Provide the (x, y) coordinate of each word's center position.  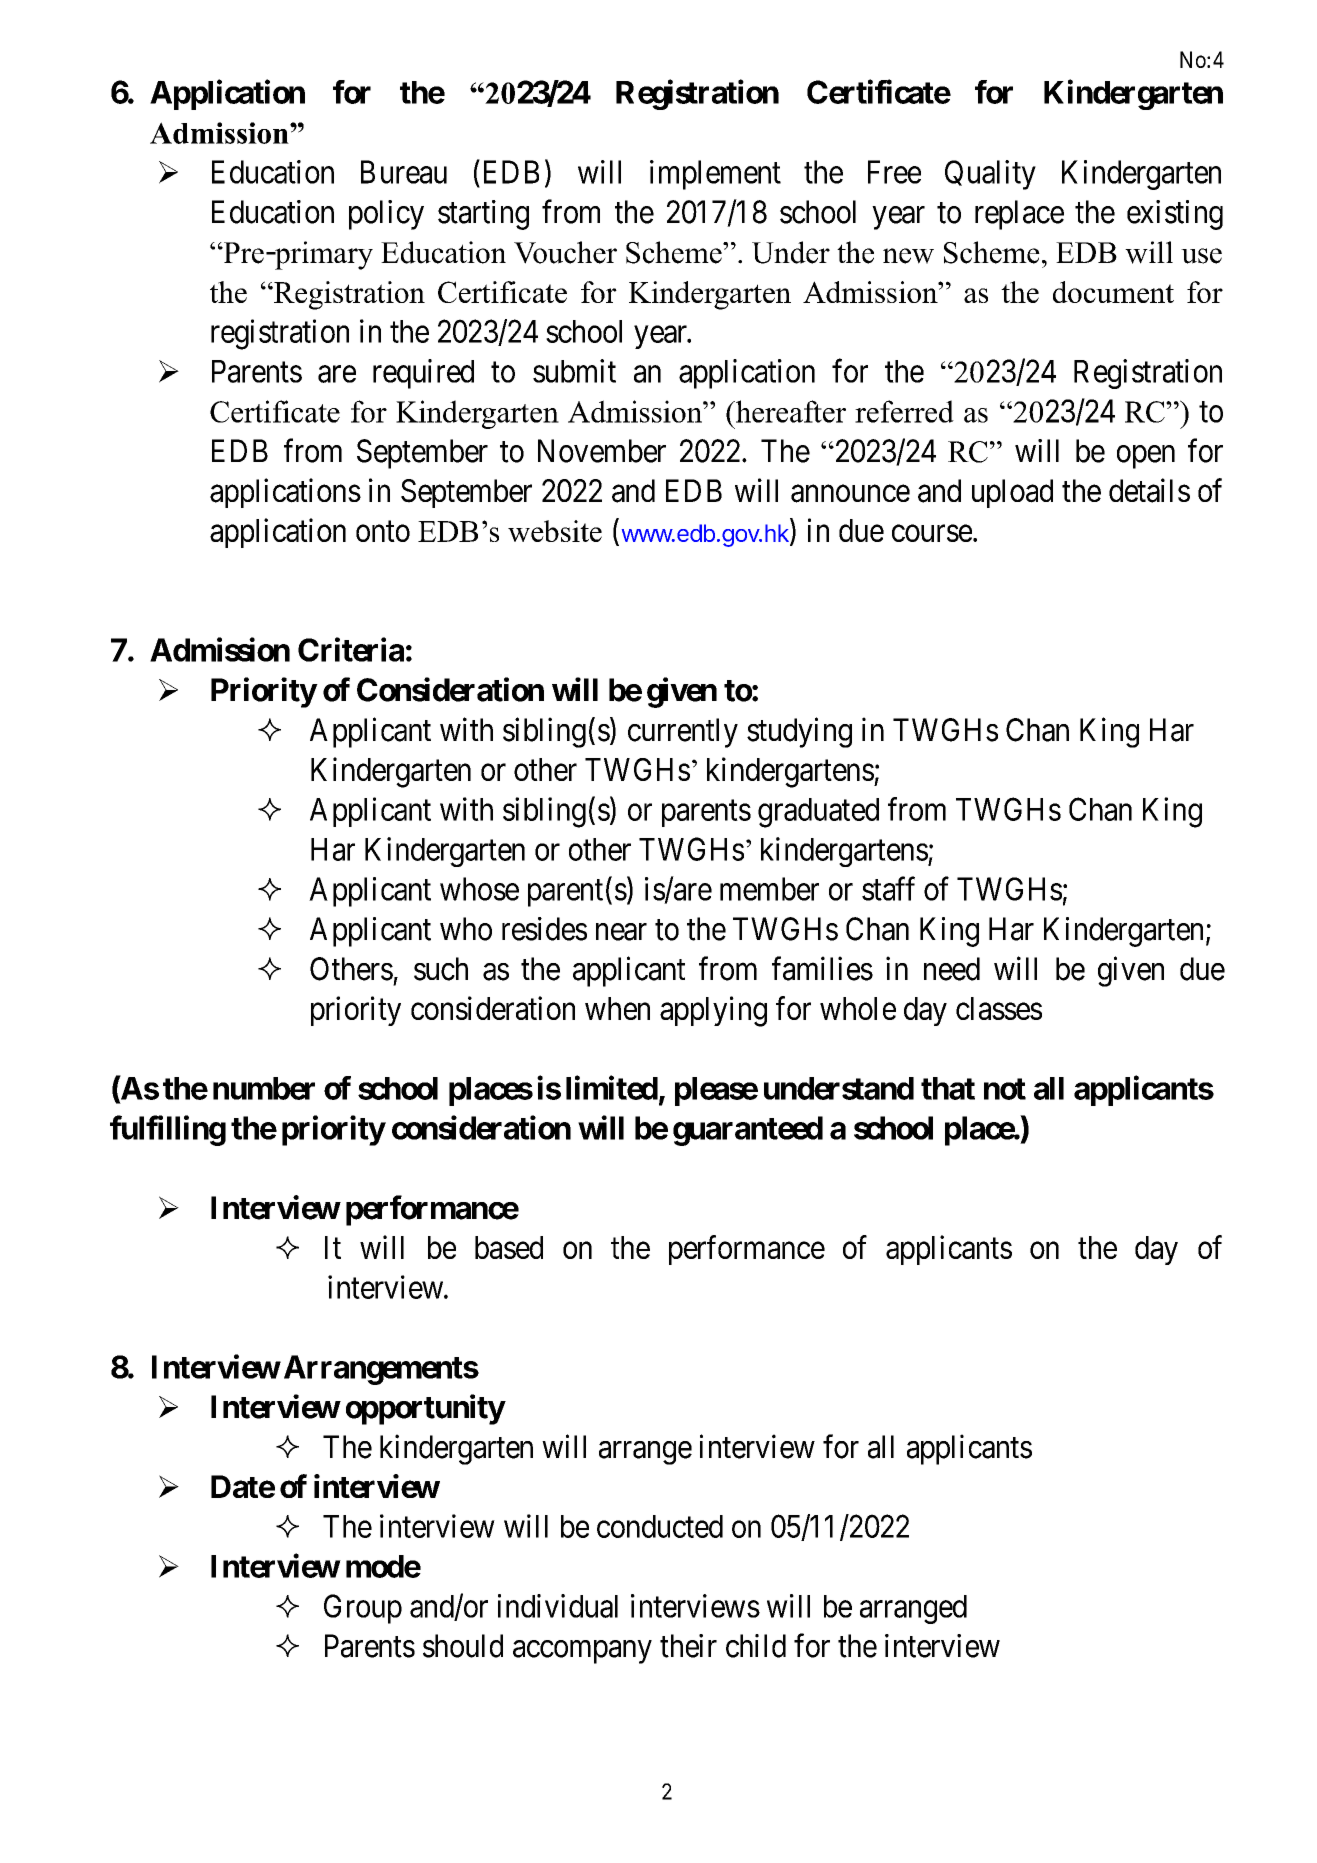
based (509, 1247)
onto (383, 531)
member (769, 889)
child (756, 1646)
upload (1012, 493)
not (1005, 1089)
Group (363, 1609)
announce (850, 494)
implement (715, 175)
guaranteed (748, 1131)
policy (386, 215)
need (952, 969)
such (441, 969)
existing (1175, 215)
